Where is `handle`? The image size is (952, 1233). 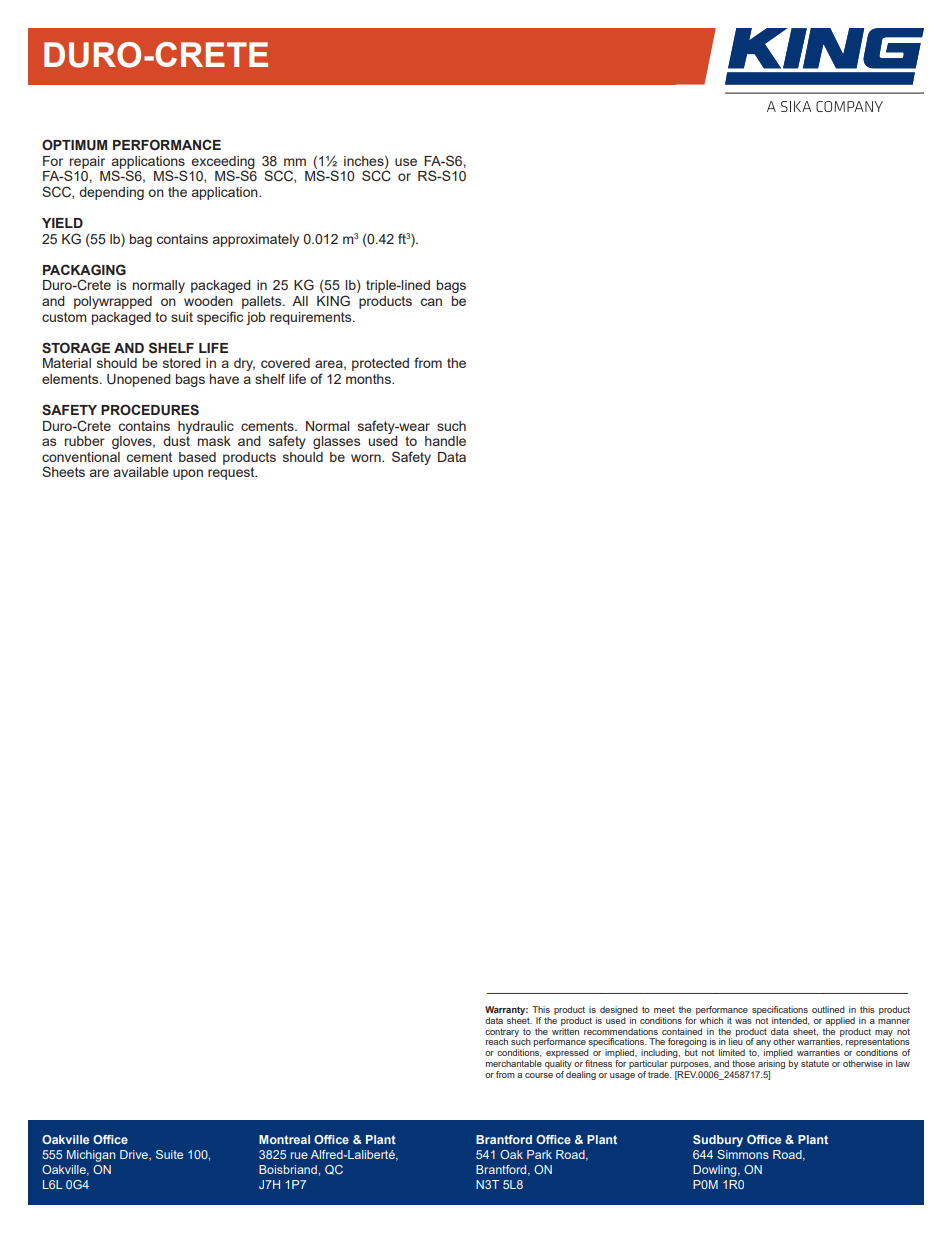 handle is located at coordinates (445, 441).
